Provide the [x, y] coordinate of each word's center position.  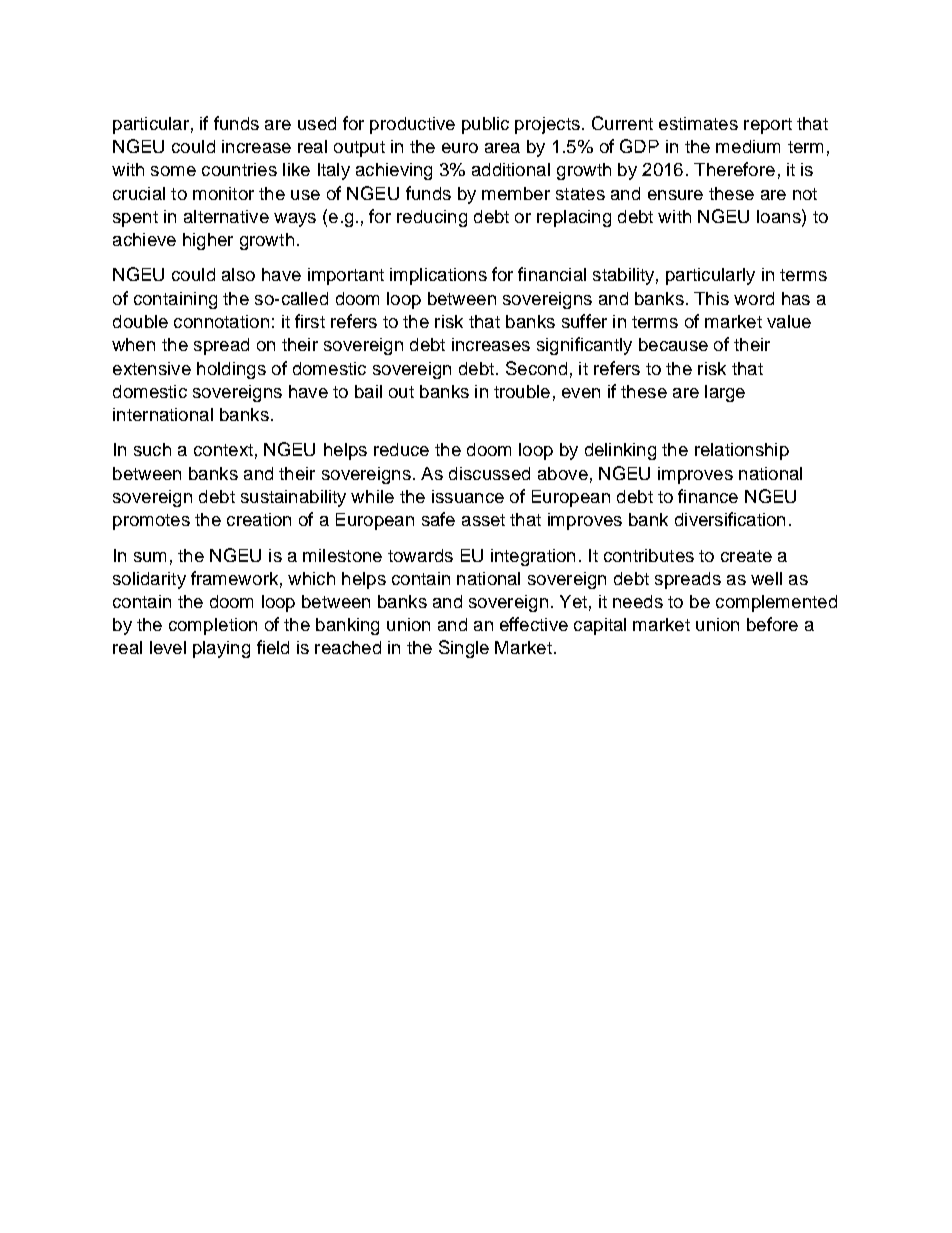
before [772, 624]
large [725, 393]
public [485, 125]
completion [213, 626]
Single [464, 649]
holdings [231, 370]
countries [239, 169]
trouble [522, 391]
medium [748, 146]
